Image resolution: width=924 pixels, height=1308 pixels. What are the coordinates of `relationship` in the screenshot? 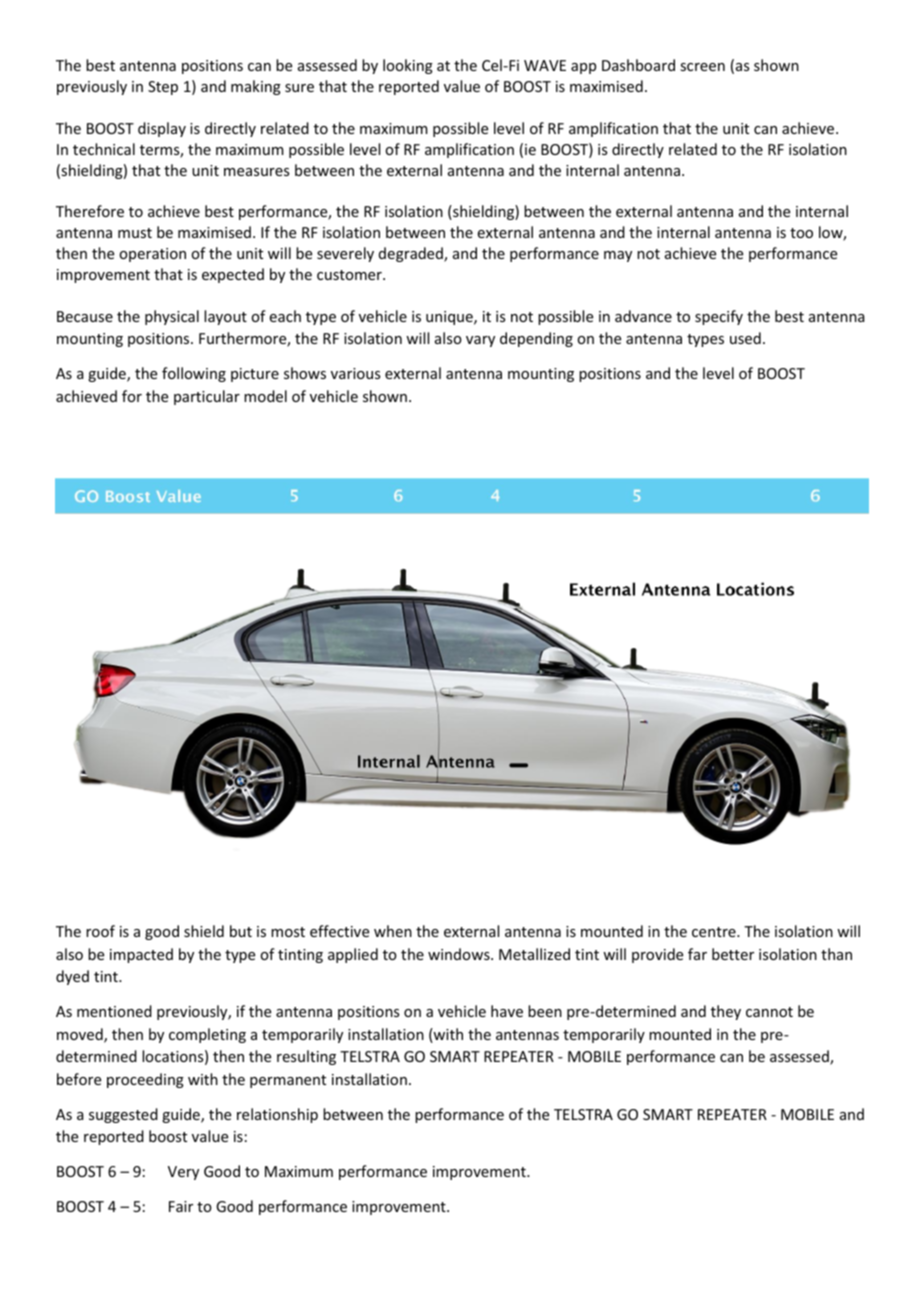 It's located at (277, 1115).
